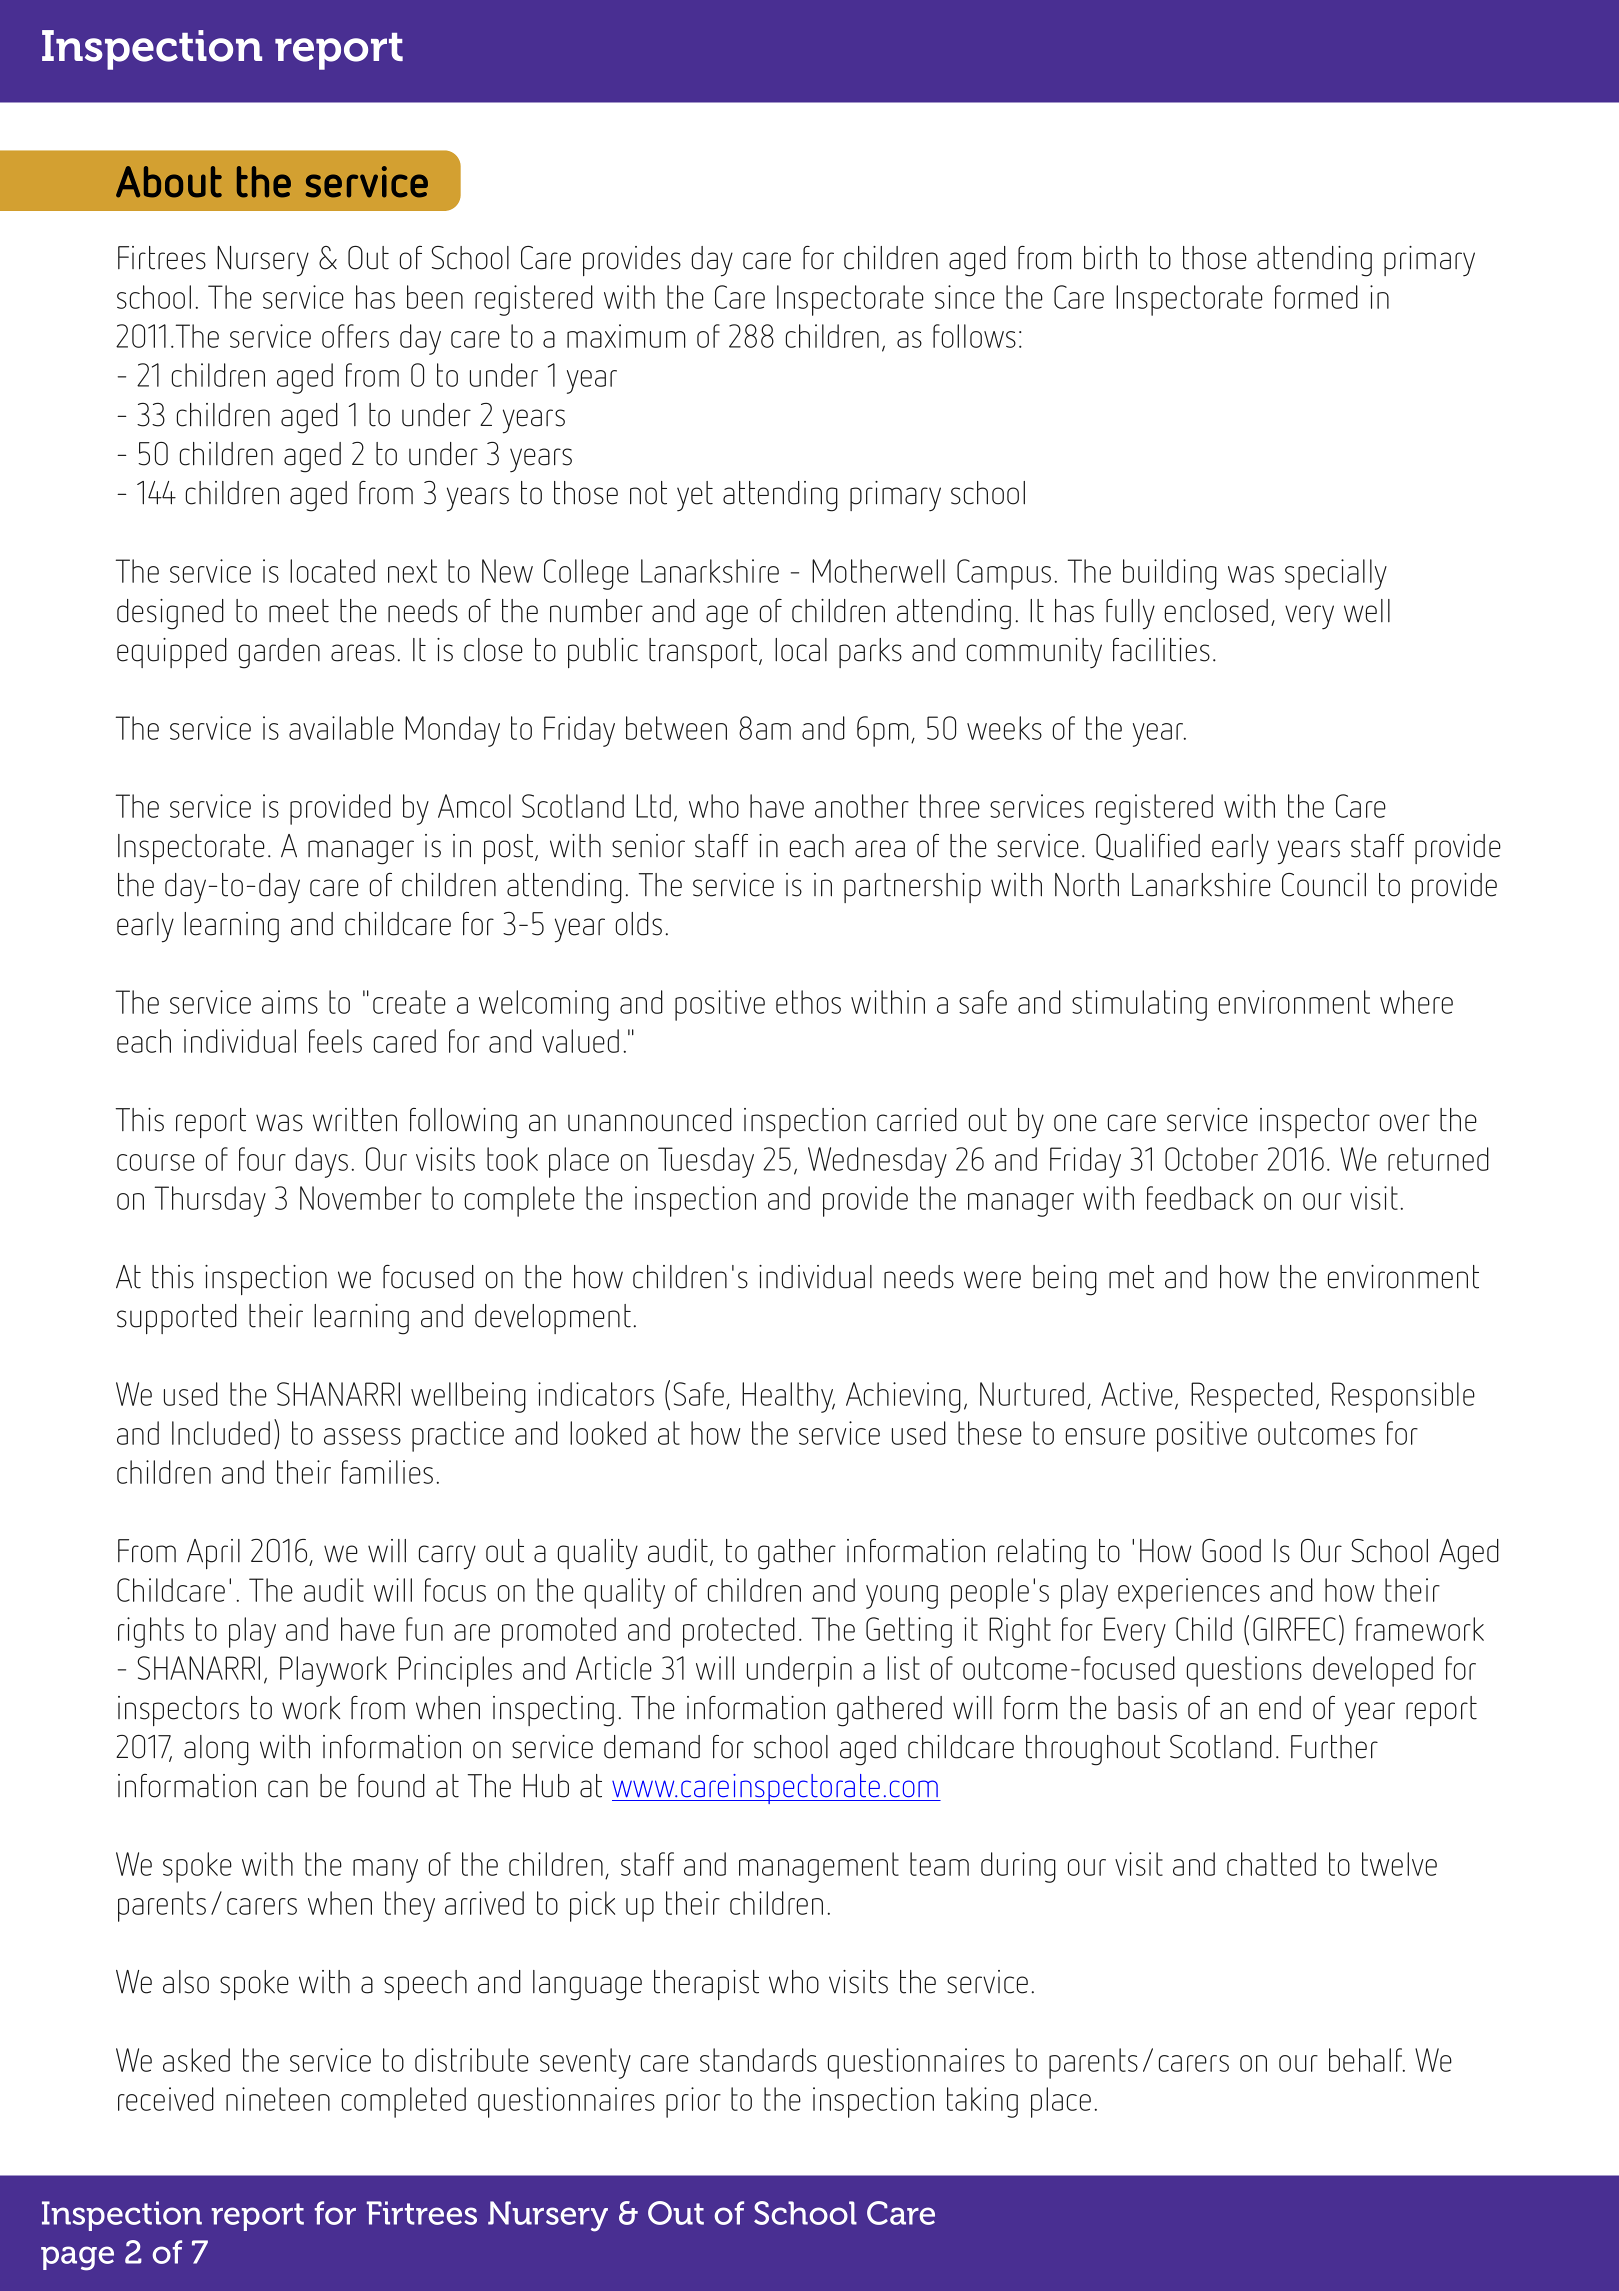 The image size is (1619, 2291). Describe the element at coordinates (1110, 258) in the screenshot. I see `birth` at that location.
